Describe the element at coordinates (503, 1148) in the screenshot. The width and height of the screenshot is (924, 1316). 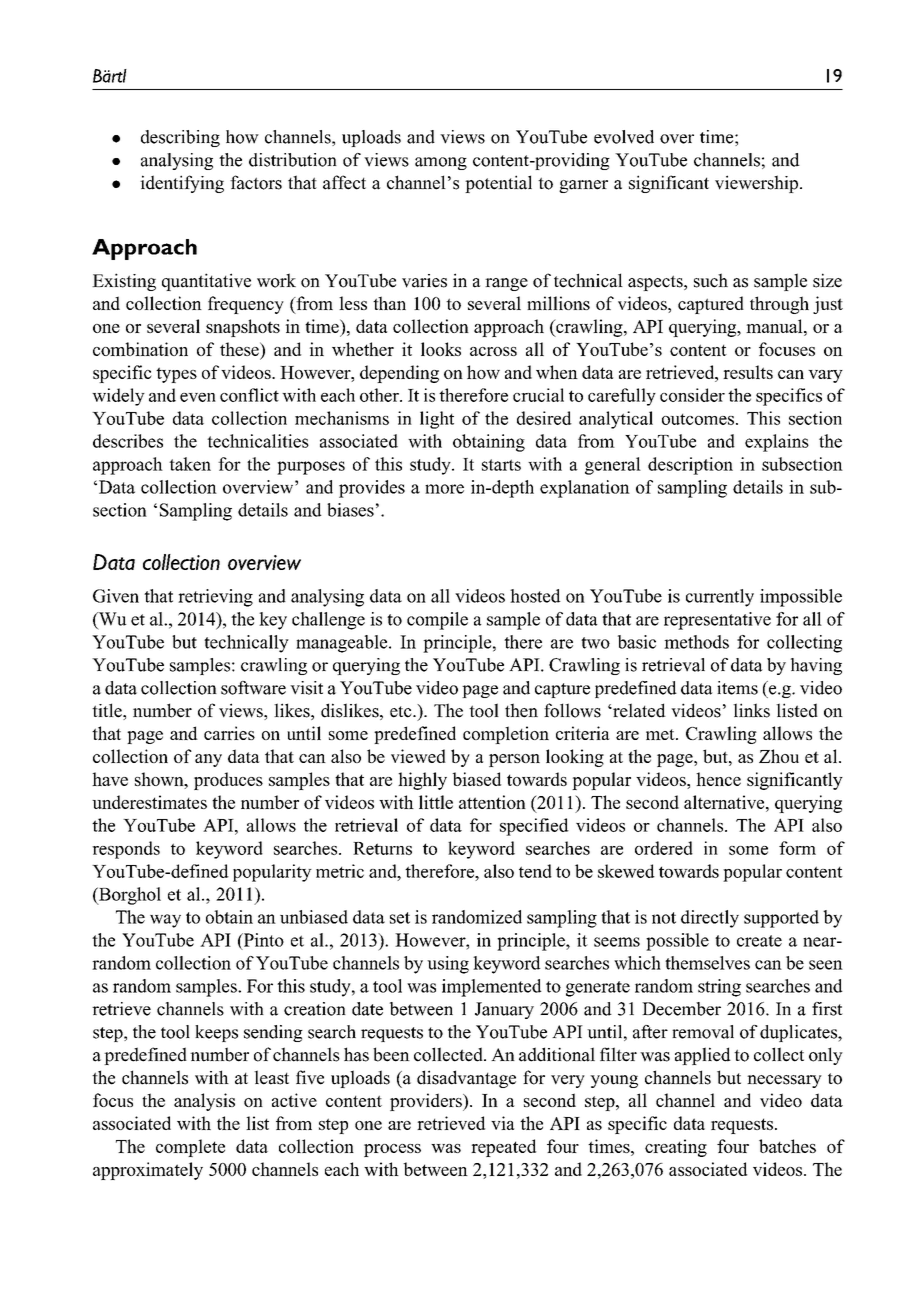
I see `repeated` at that location.
